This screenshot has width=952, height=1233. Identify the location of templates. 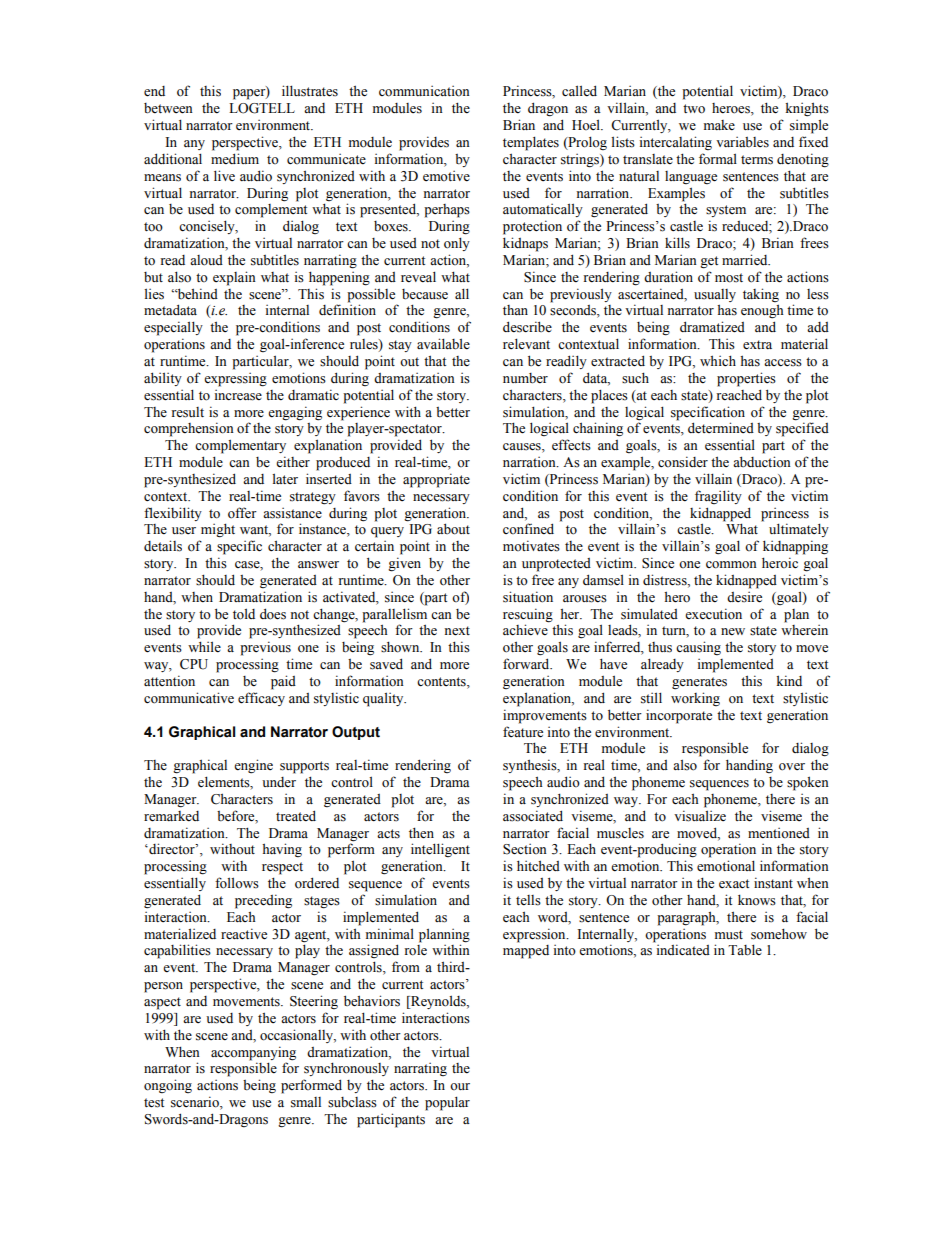
(531, 143).
